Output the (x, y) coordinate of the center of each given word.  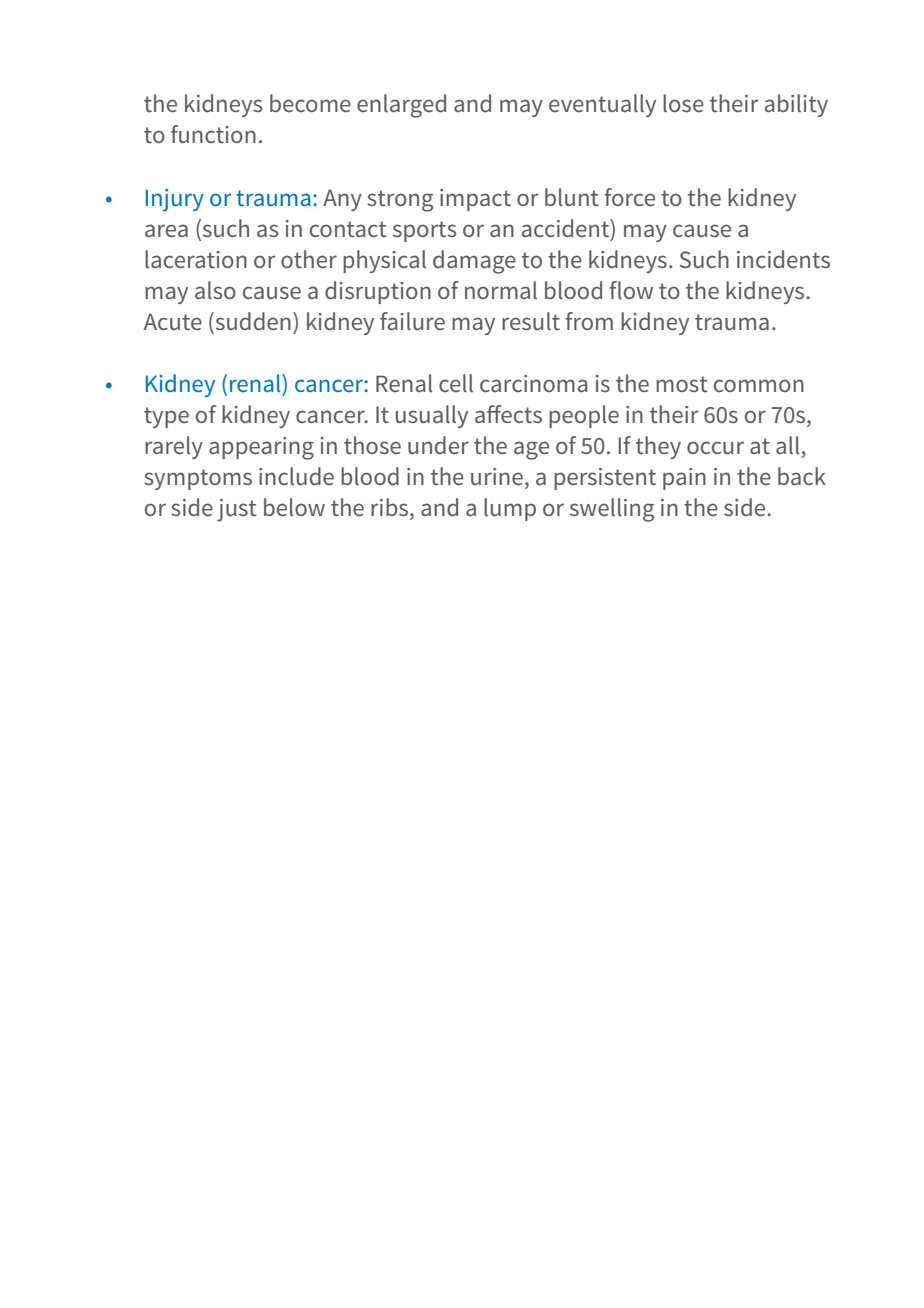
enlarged (401, 106)
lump (510, 509)
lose (683, 103)
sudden (252, 322)
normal (501, 290)
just (237, 510)
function (213, 134)
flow (631, 290)
